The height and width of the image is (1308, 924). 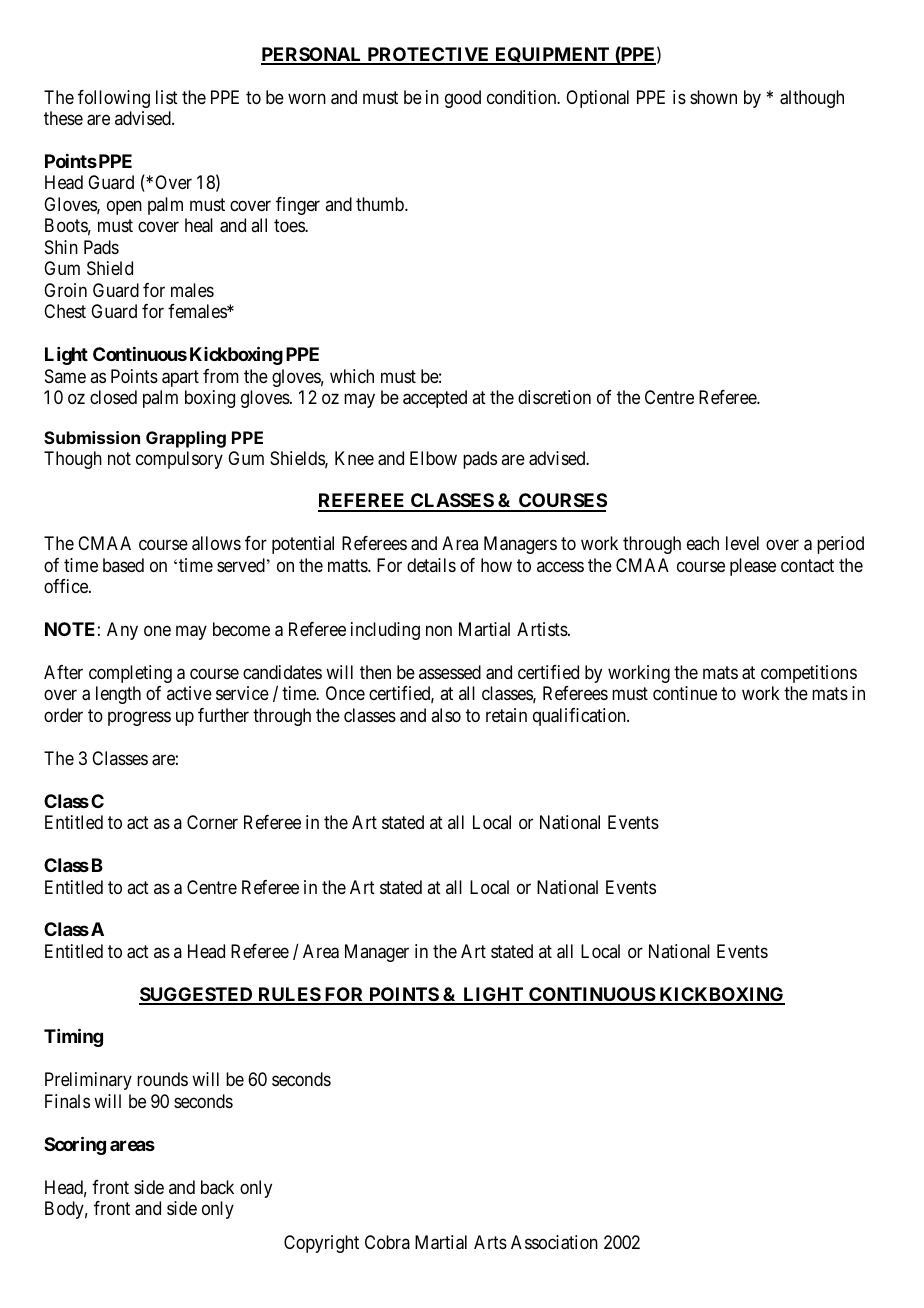 What do you see at coordinates (713, 97) in the image?
I see `shown` at bounding box center [713, 97].
